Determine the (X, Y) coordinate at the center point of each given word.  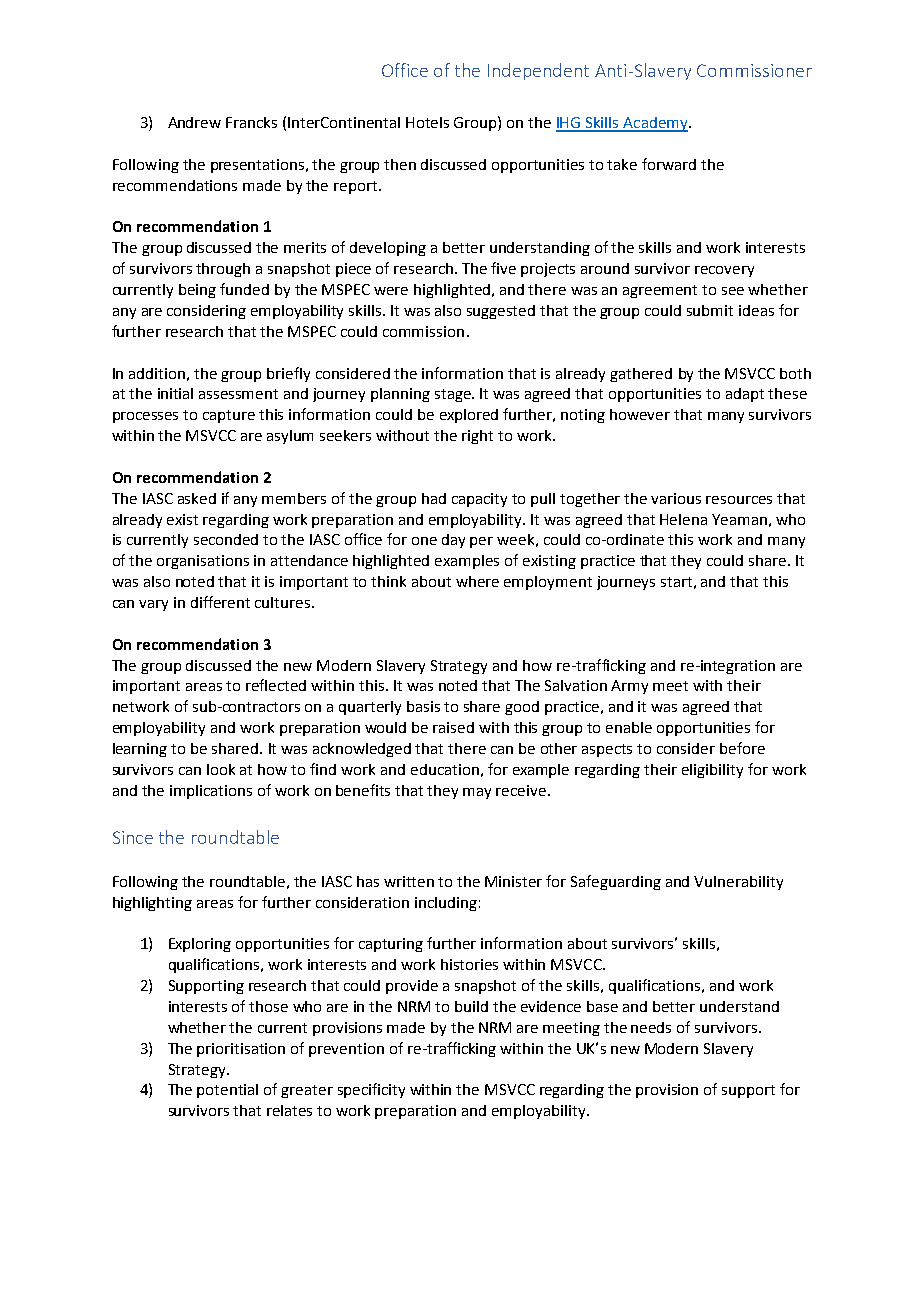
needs (651, 1027)
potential (227, 1091)
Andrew (194, 122)
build (471, 1006)
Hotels (427, 122)
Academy (655, 124)
